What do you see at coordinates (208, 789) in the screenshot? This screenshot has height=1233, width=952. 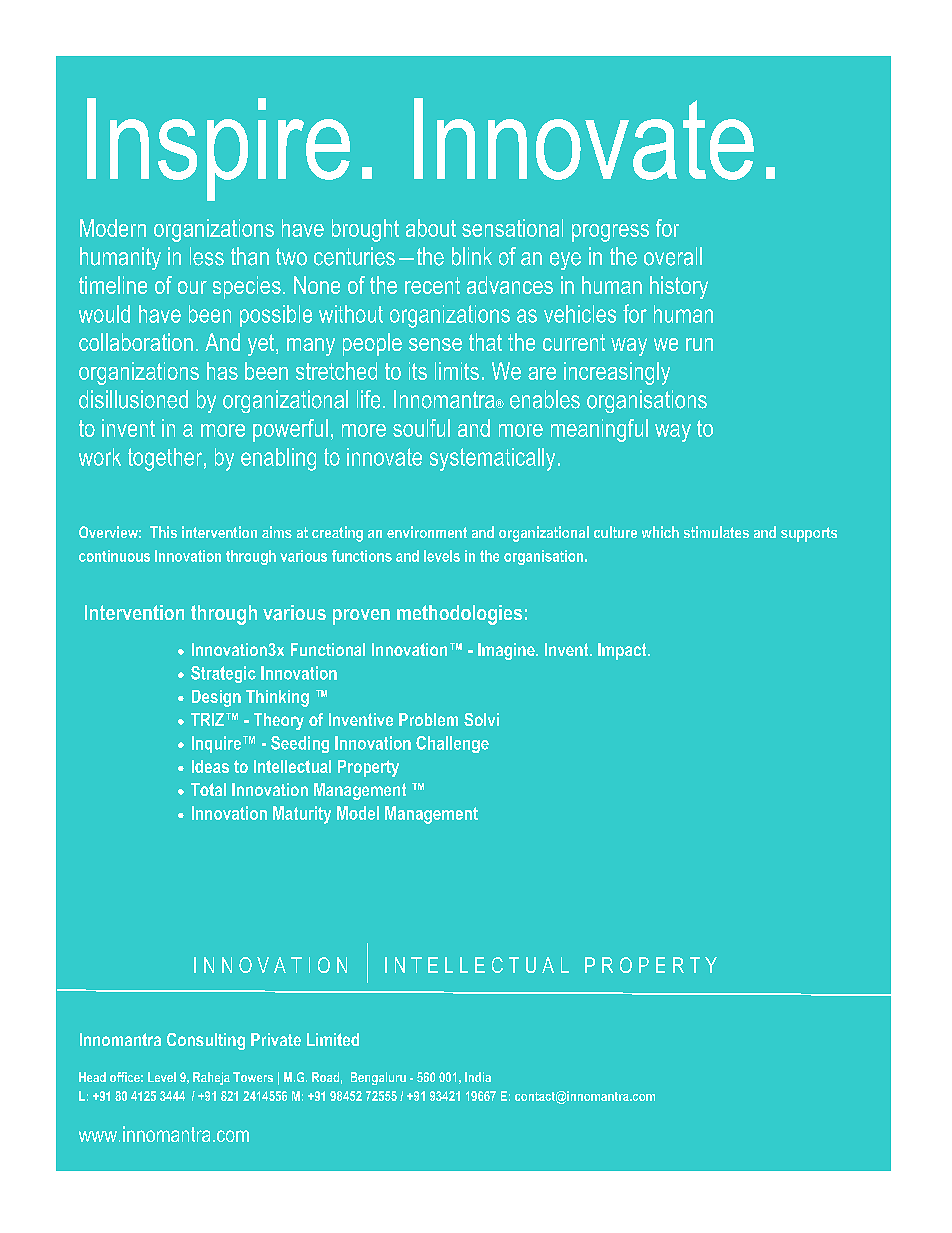 I see `Total` at bounding box center [208, 789].
